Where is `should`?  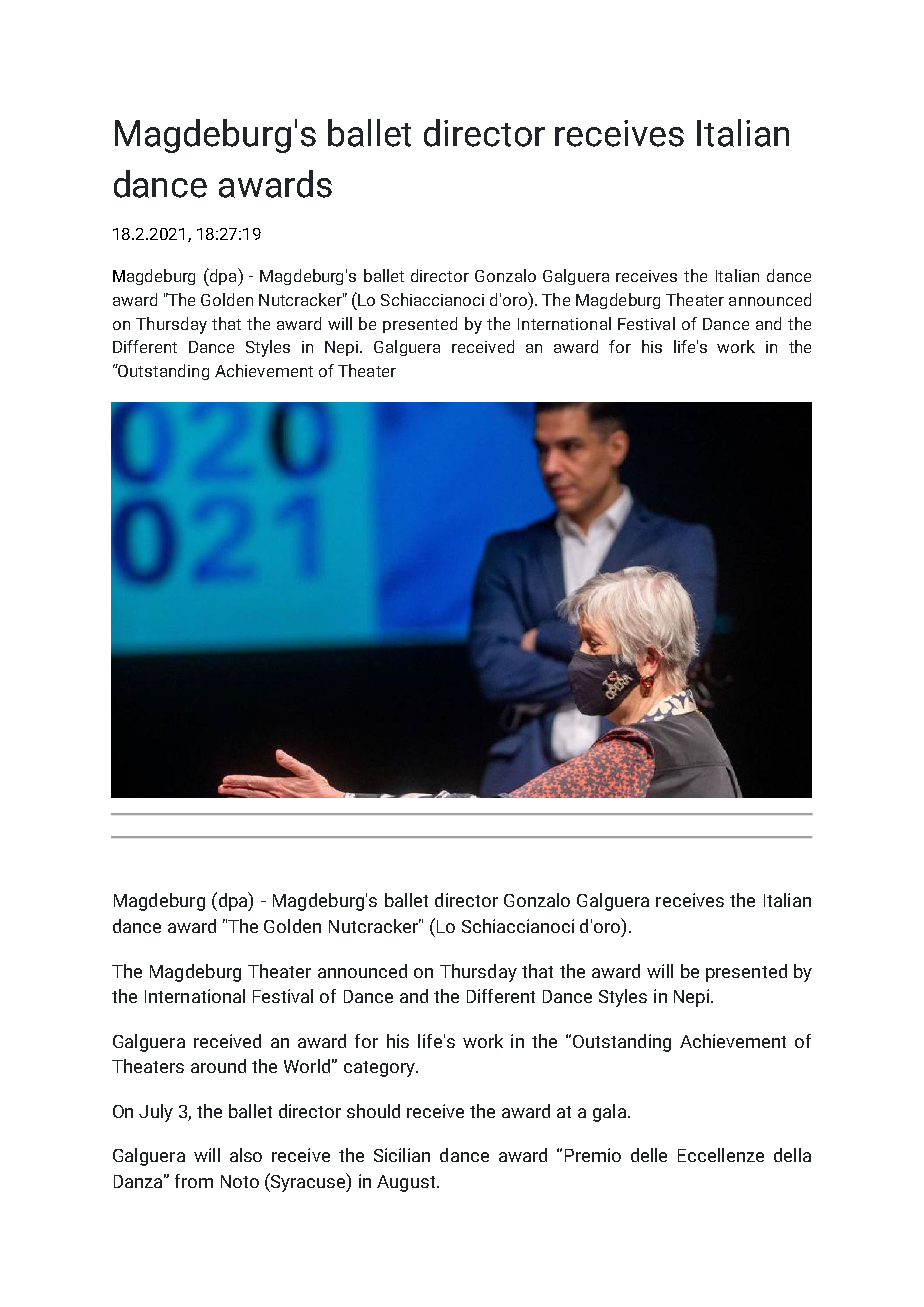 should is located at coordinates (373, 1111).
